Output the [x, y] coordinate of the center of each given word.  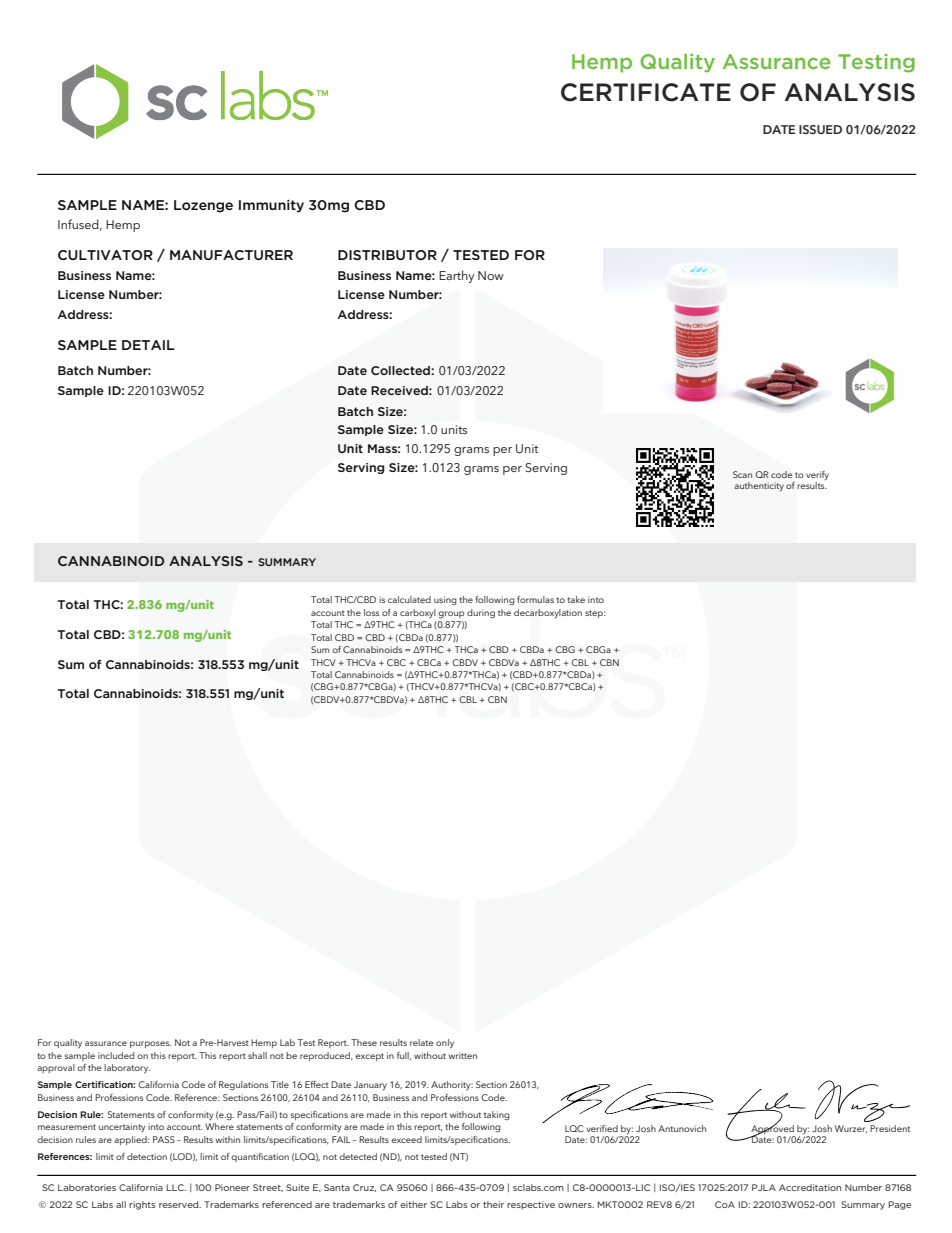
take [576, 599]
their [493, 1204]
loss [371, 612]
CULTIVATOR [105, 255]
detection [147, 1156]
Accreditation [810, 1187]
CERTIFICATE [646, 92]
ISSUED [820, 129]
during [481, 614]
